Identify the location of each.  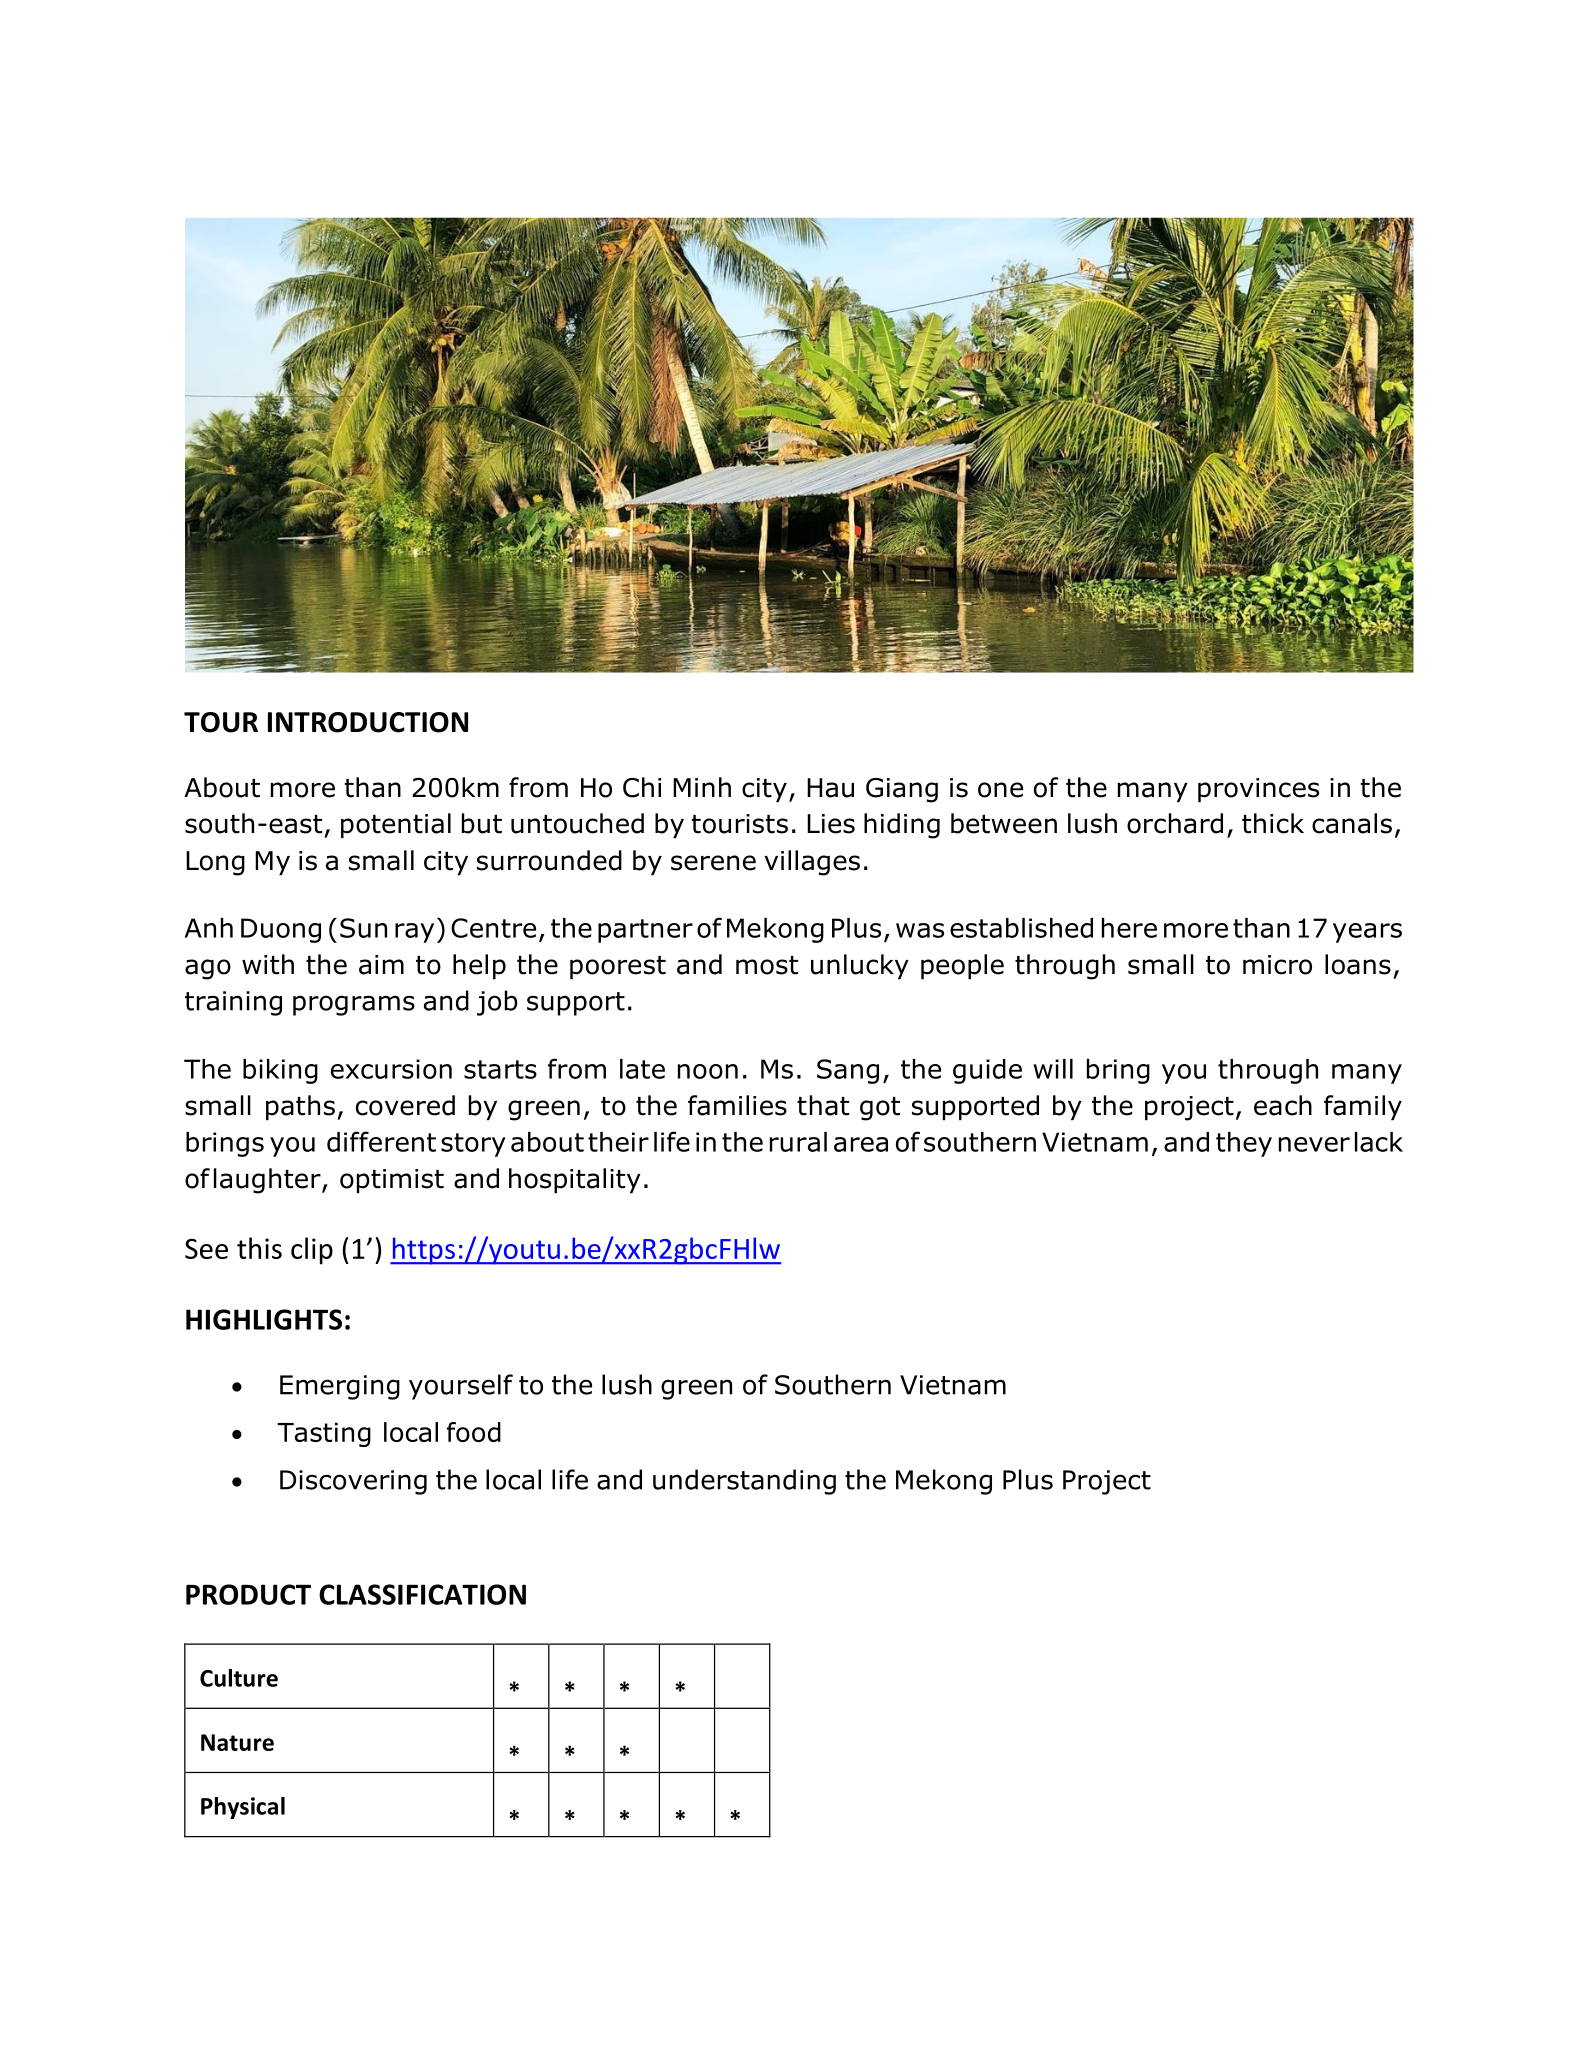
(1283, 1105).
